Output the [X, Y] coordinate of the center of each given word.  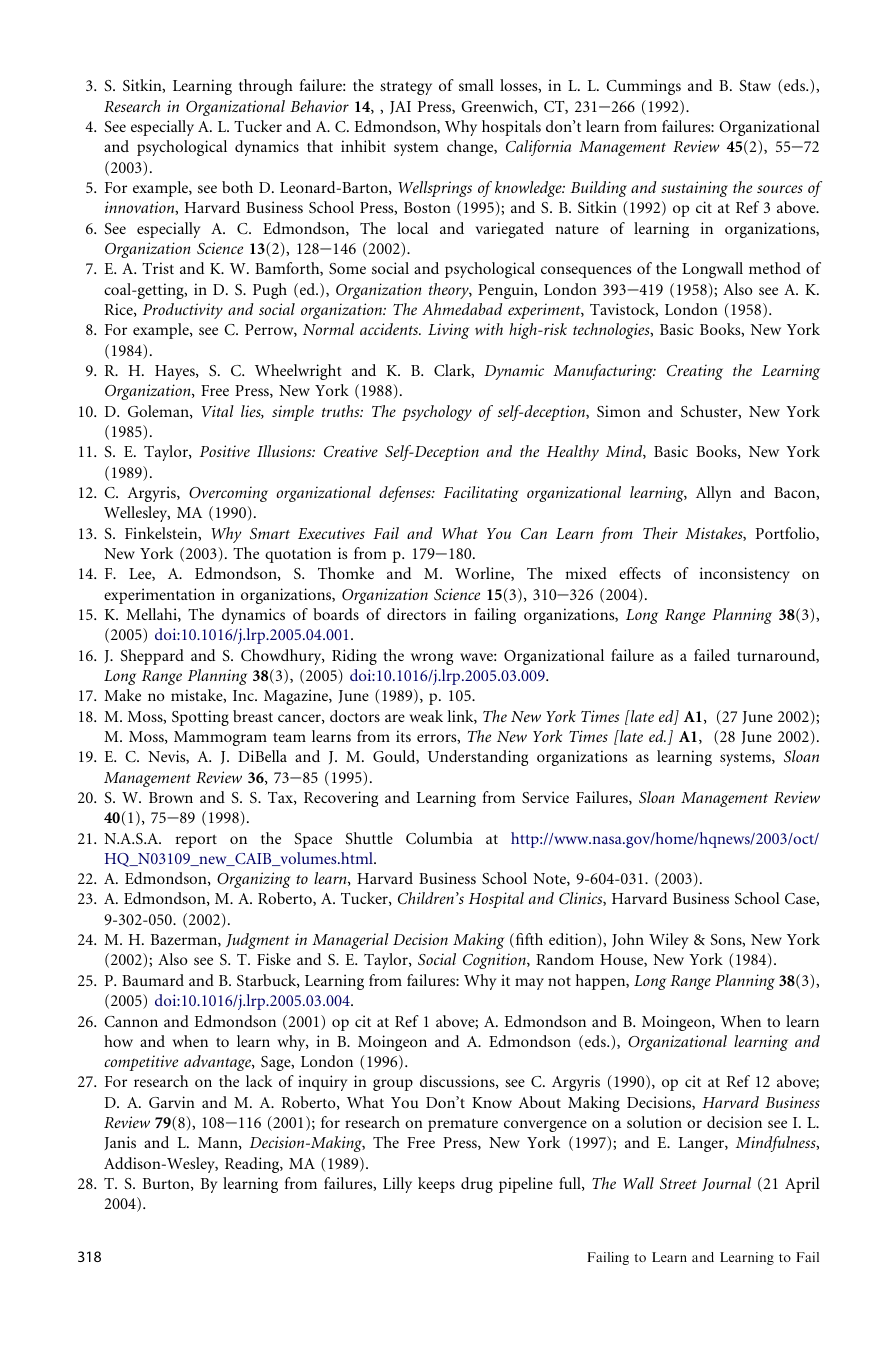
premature [463, 1125]
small [476, 85]
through [266, 87]
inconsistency [745, 575]
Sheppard [152, 657]
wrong [432, 659]
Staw [755, 86]
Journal [726, 1184]
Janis [120, 1143]
